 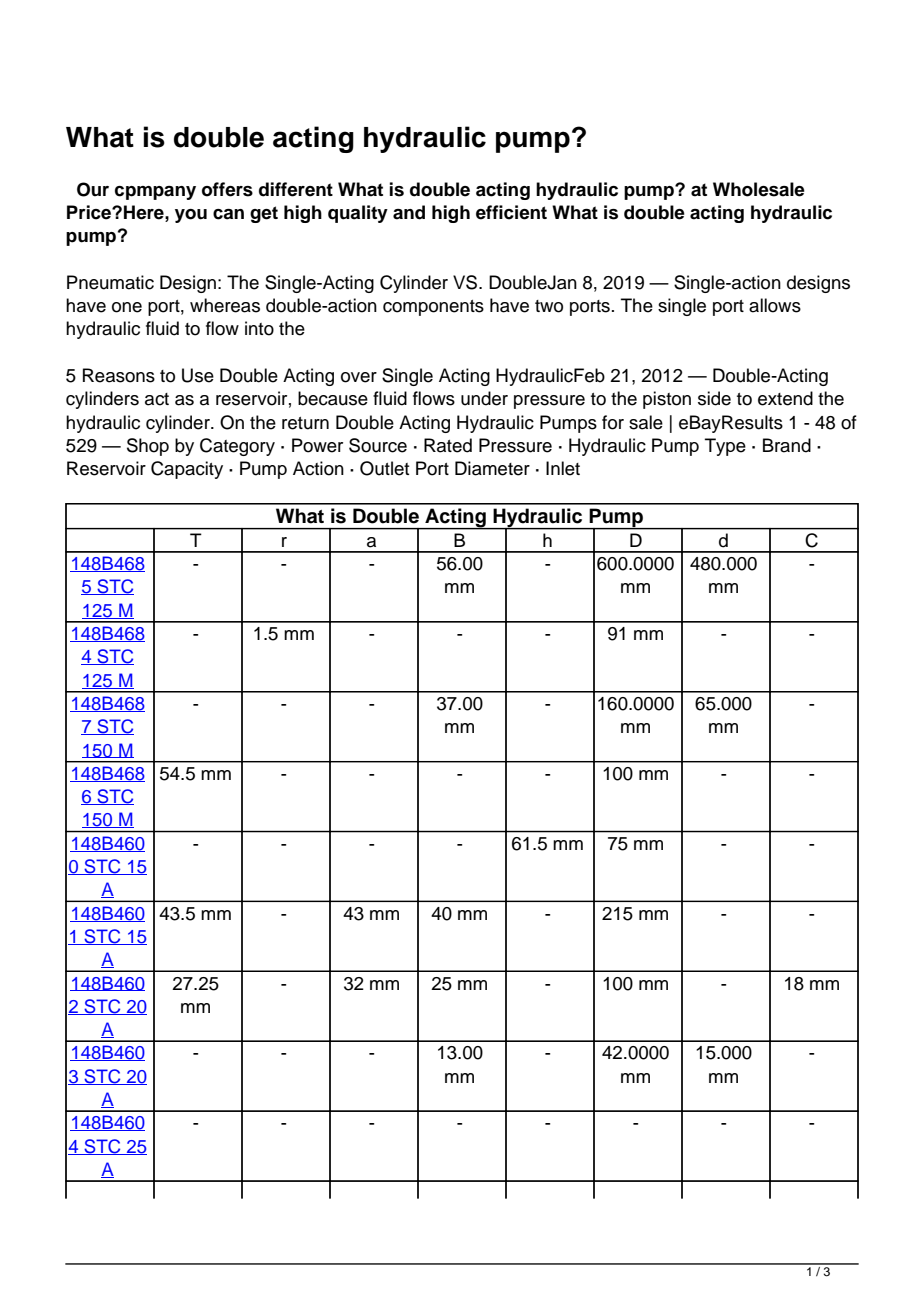 I want to click on over, so click(x=359, y=377).
